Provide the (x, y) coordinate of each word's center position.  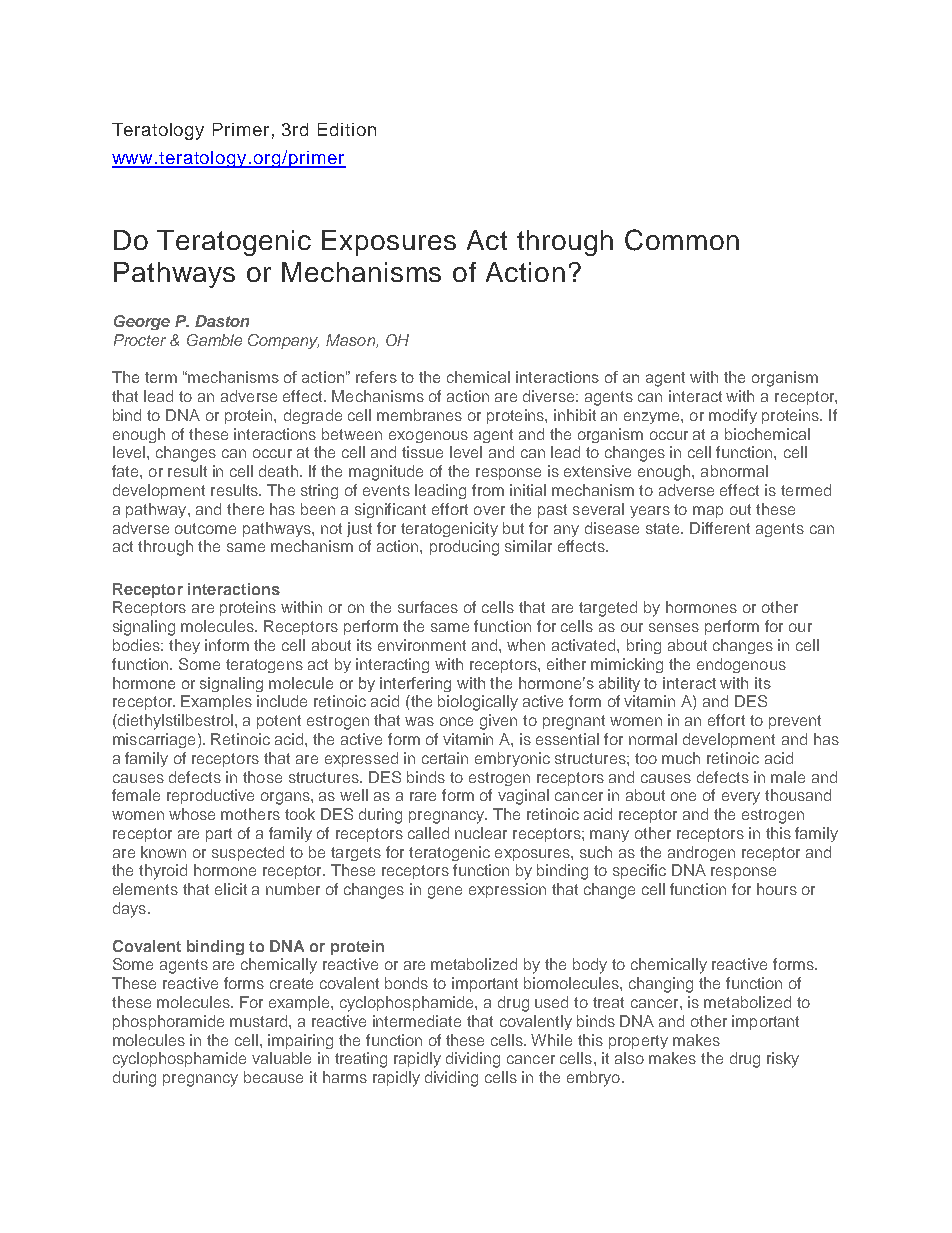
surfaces (428, 607)
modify (733, 416)
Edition (347, 129)
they (184, 646)
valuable (281, 1058)
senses (674, 627)
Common (682, 240)
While (551, 1040)
